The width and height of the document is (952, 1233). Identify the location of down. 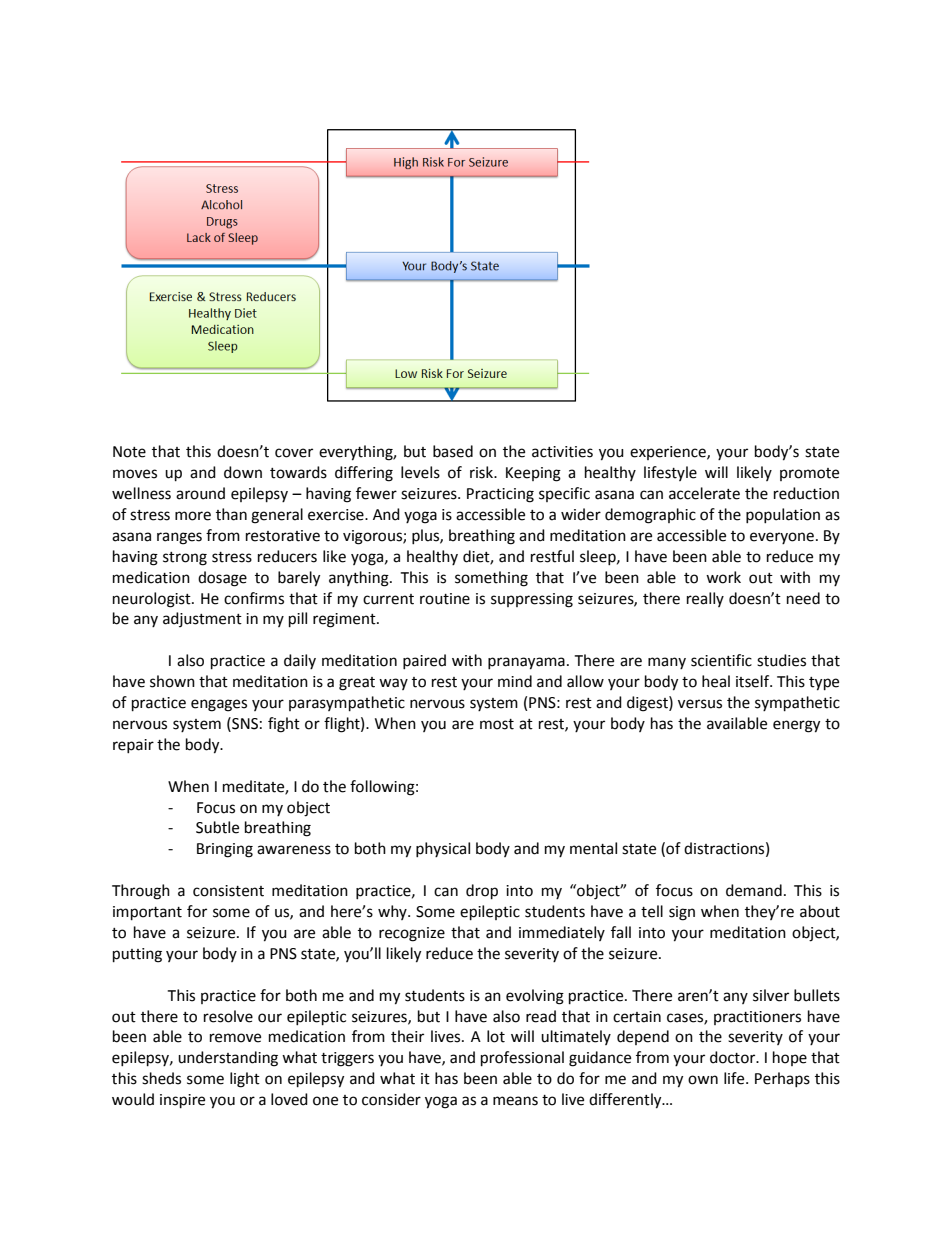
(243, 472).
